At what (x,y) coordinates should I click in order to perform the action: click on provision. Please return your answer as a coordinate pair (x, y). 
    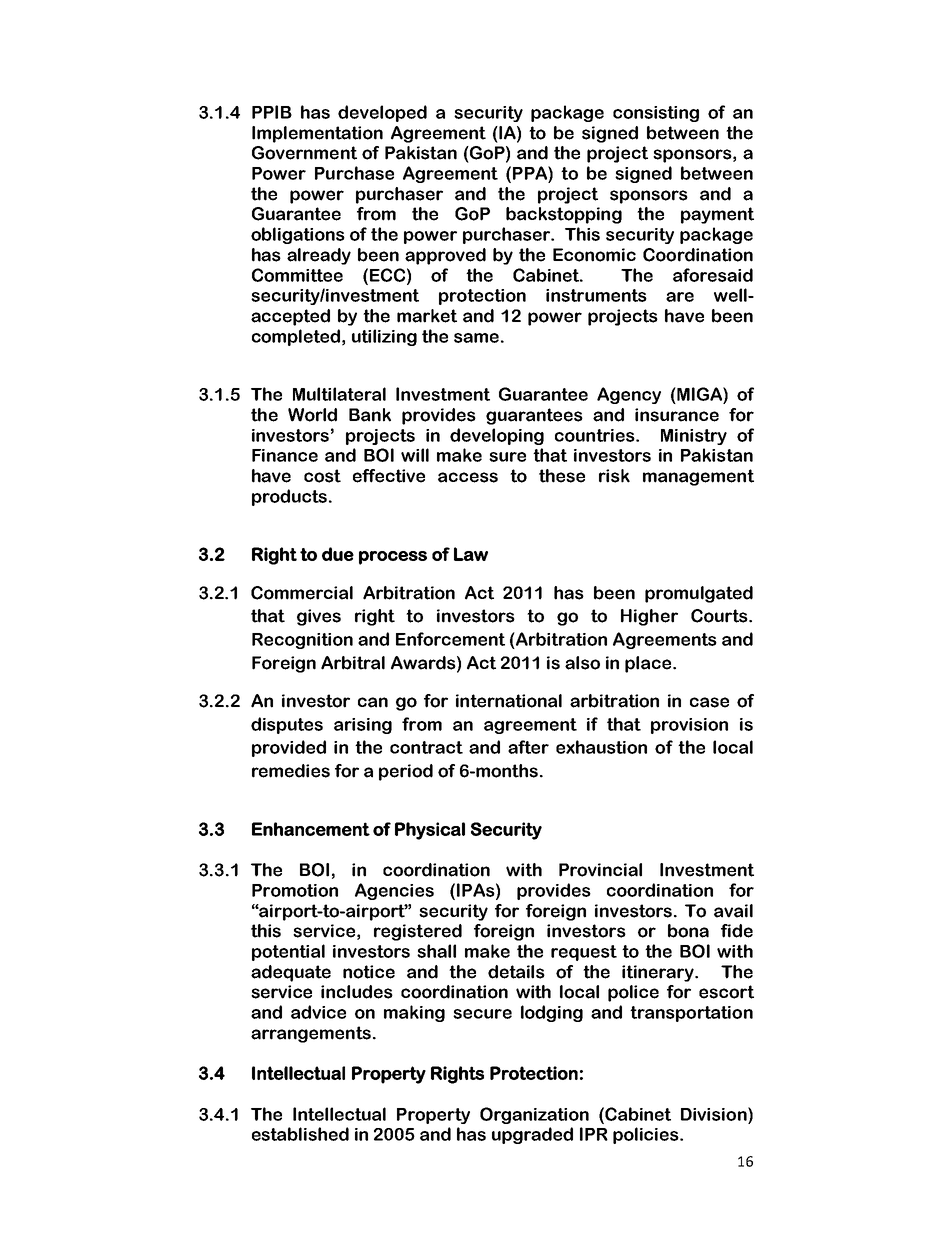
    Looking at the image, I should click on (689, 726).
